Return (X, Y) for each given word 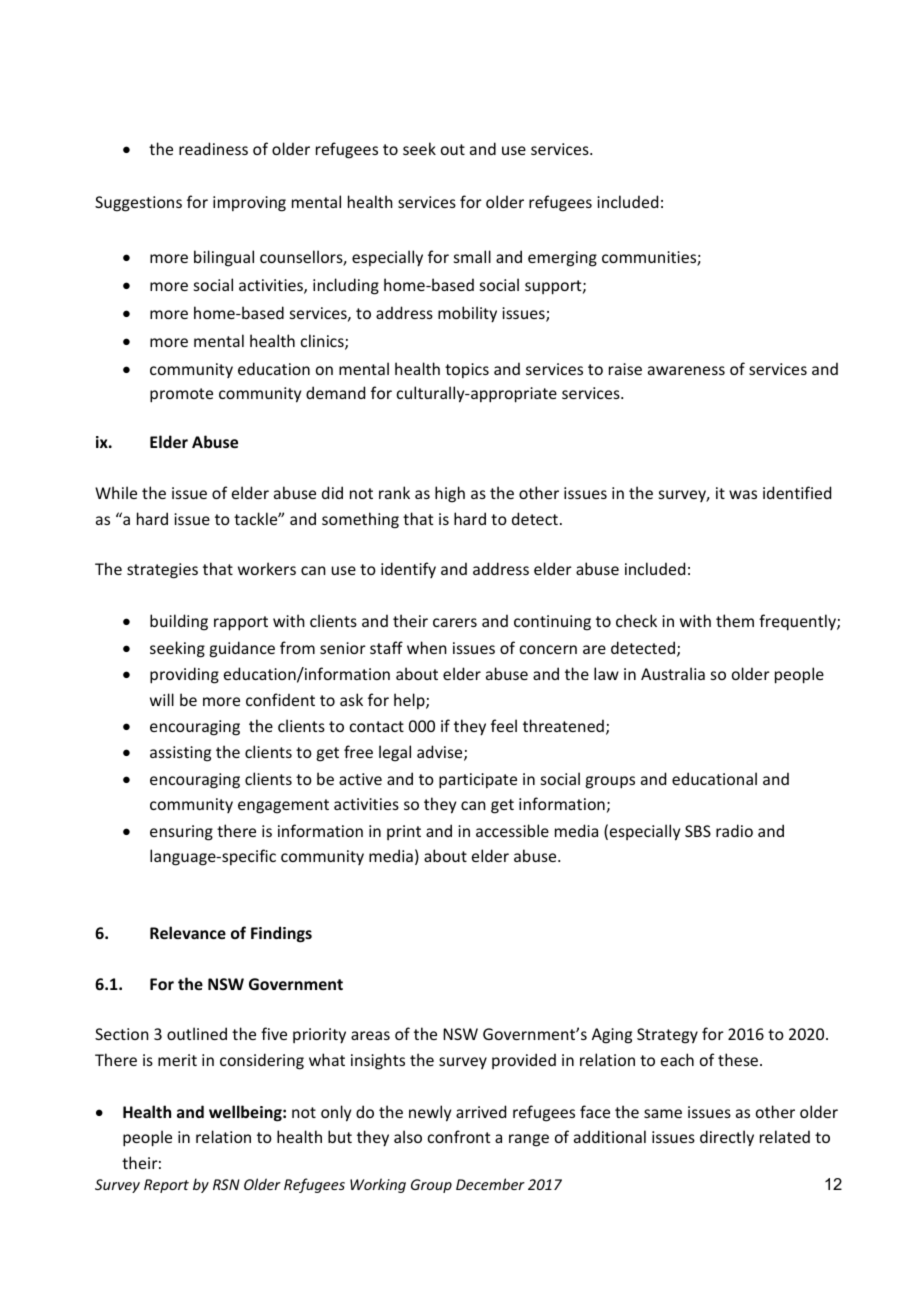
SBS (698, 831)
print (404, 832)
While (116, 492)
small (472, 256)
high (450, 494)
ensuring (181, 833)
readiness (213, 148)
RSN (226, 1184)
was (743, 494)
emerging (562, 259)
